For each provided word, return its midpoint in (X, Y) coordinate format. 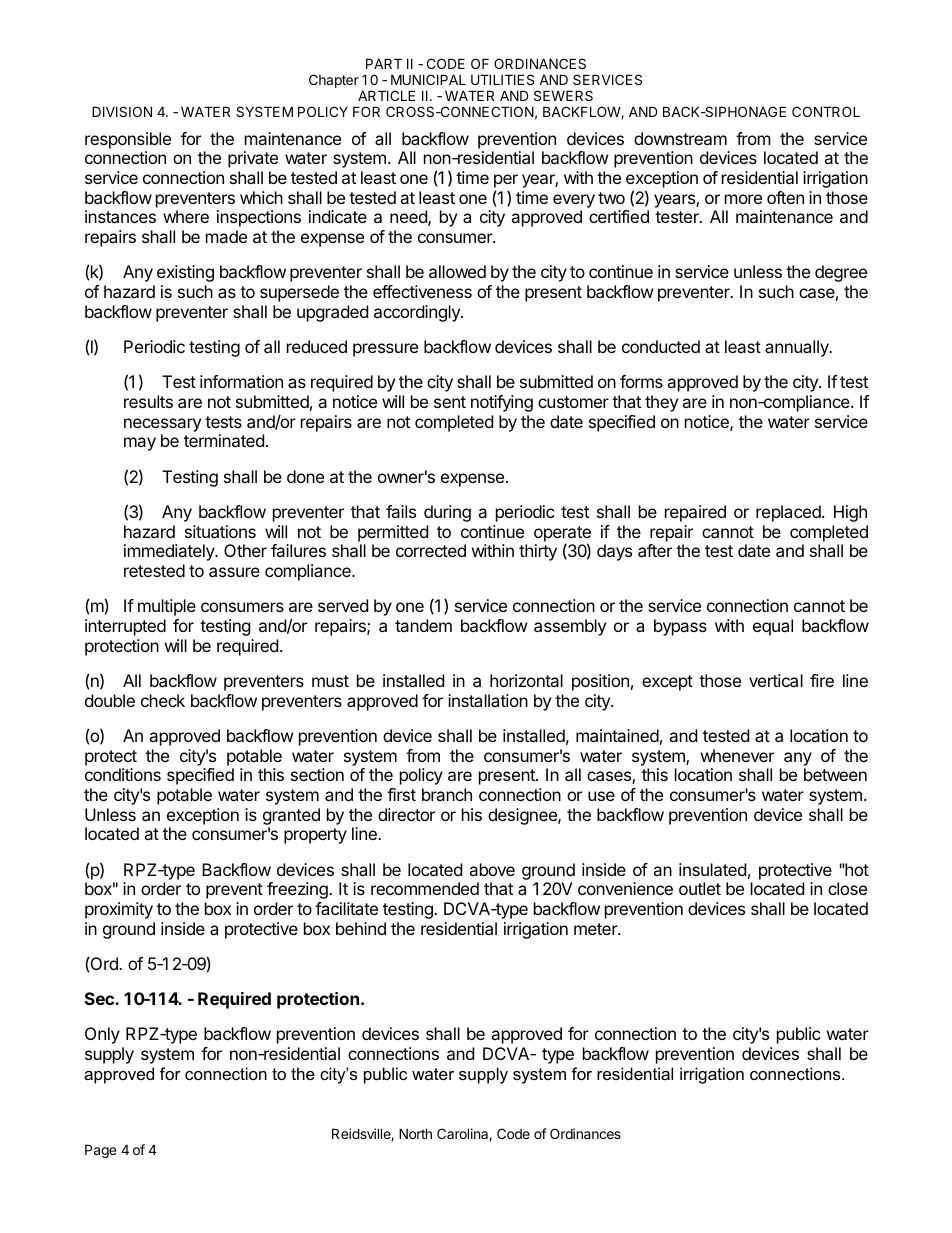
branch (447, 794)
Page (100, 1151)
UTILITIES (502, 79)
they (661, 403)
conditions (123, 774)
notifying (502, 403)
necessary (162, 425)
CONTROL (826, 111)
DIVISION (122, 111)
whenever (737, 755)
